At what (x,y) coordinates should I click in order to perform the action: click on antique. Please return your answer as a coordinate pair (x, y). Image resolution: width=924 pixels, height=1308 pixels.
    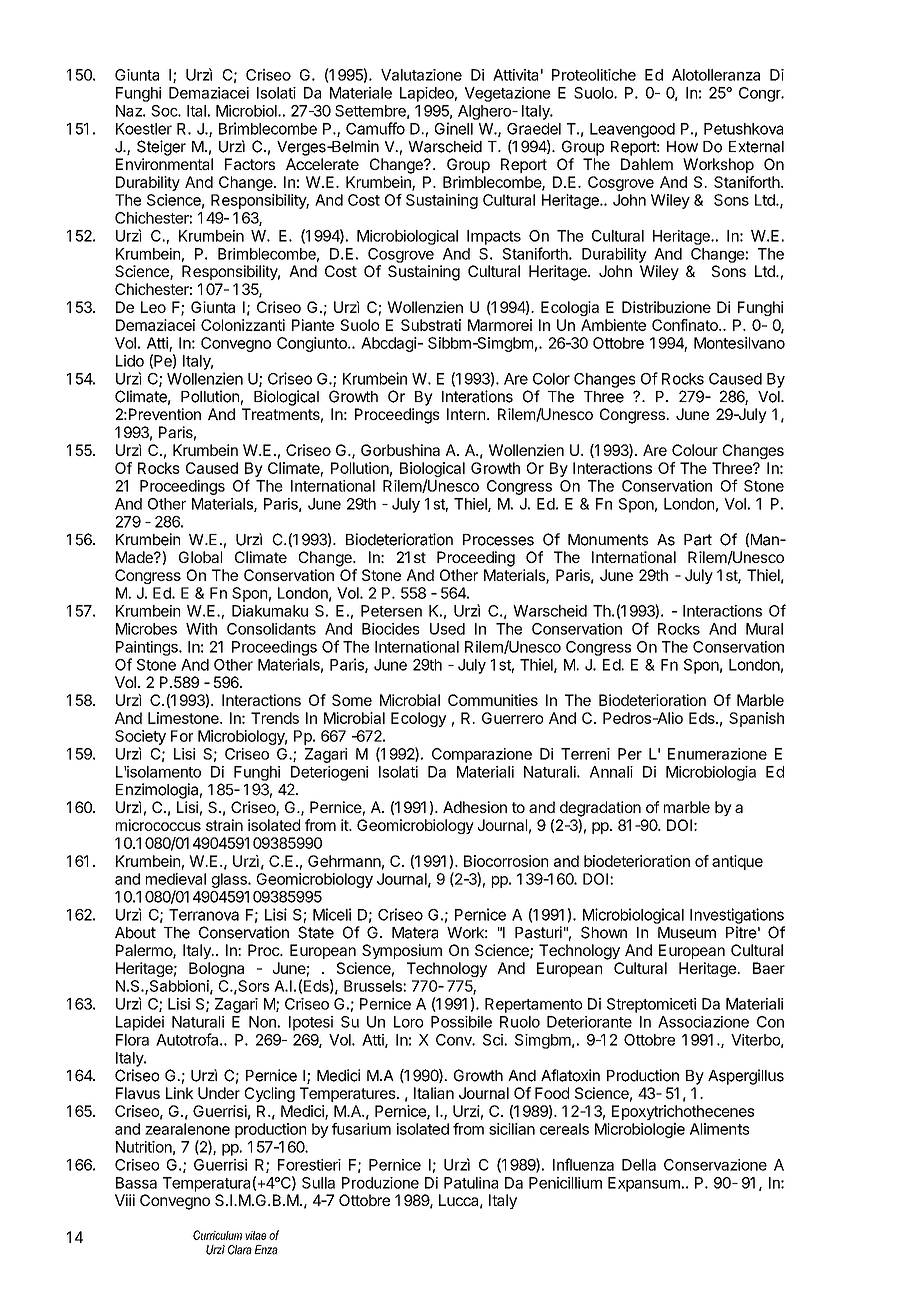
    Looking at the image, I should click on (737, 862).
